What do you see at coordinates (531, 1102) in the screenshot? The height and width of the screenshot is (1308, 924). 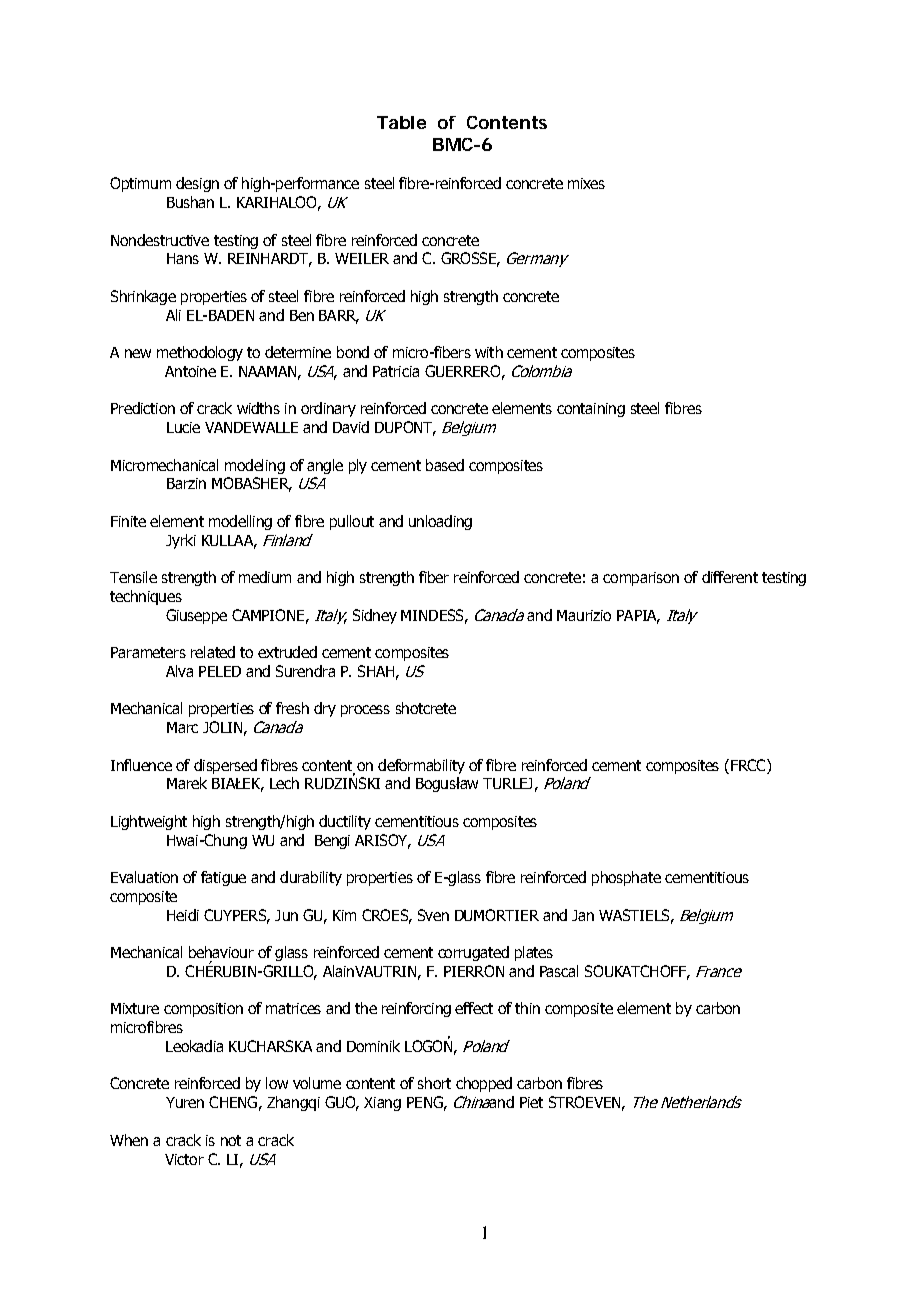 I see `Piet` at bounding box center [531, 1102].
